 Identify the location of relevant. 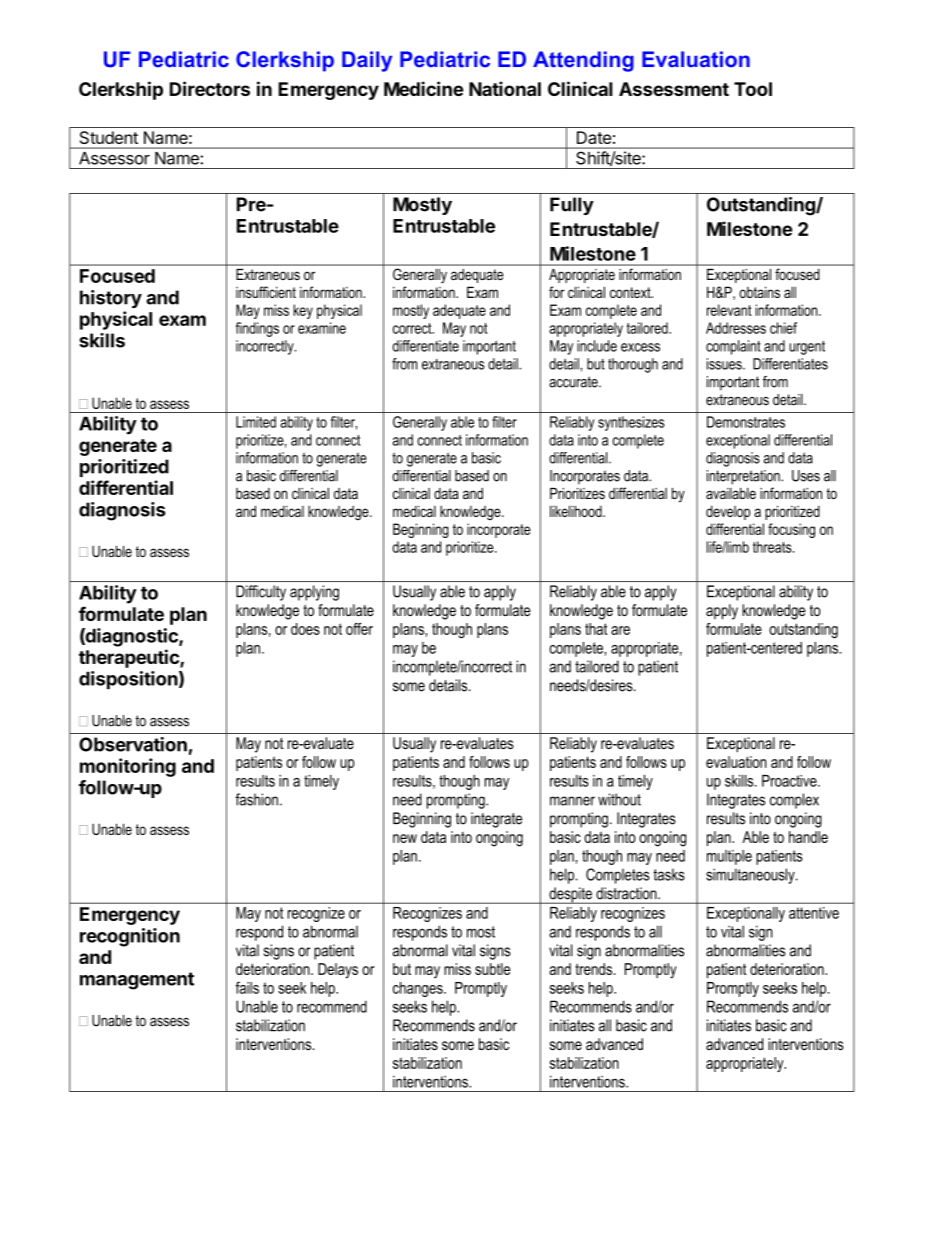
(729, 310).
